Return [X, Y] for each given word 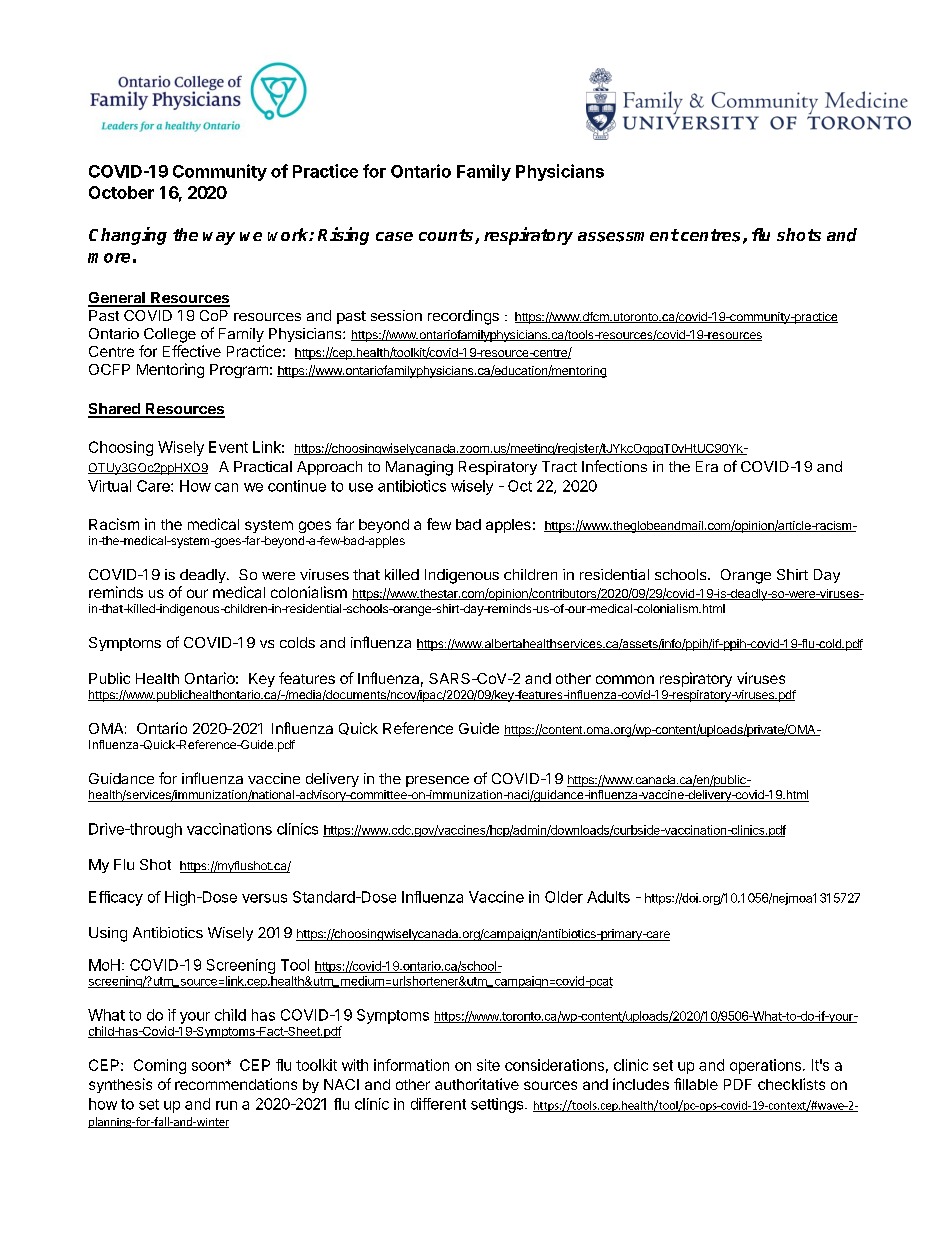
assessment [628, 235]
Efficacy [116, 898]
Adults [608, 897]
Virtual [109, 486]
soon [209, 1066]
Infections [614, 466]
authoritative [477, 1084]
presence [437, 781]
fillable [696, 1084]
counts [447, 236]
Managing [419, 468]
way [219, 238]
